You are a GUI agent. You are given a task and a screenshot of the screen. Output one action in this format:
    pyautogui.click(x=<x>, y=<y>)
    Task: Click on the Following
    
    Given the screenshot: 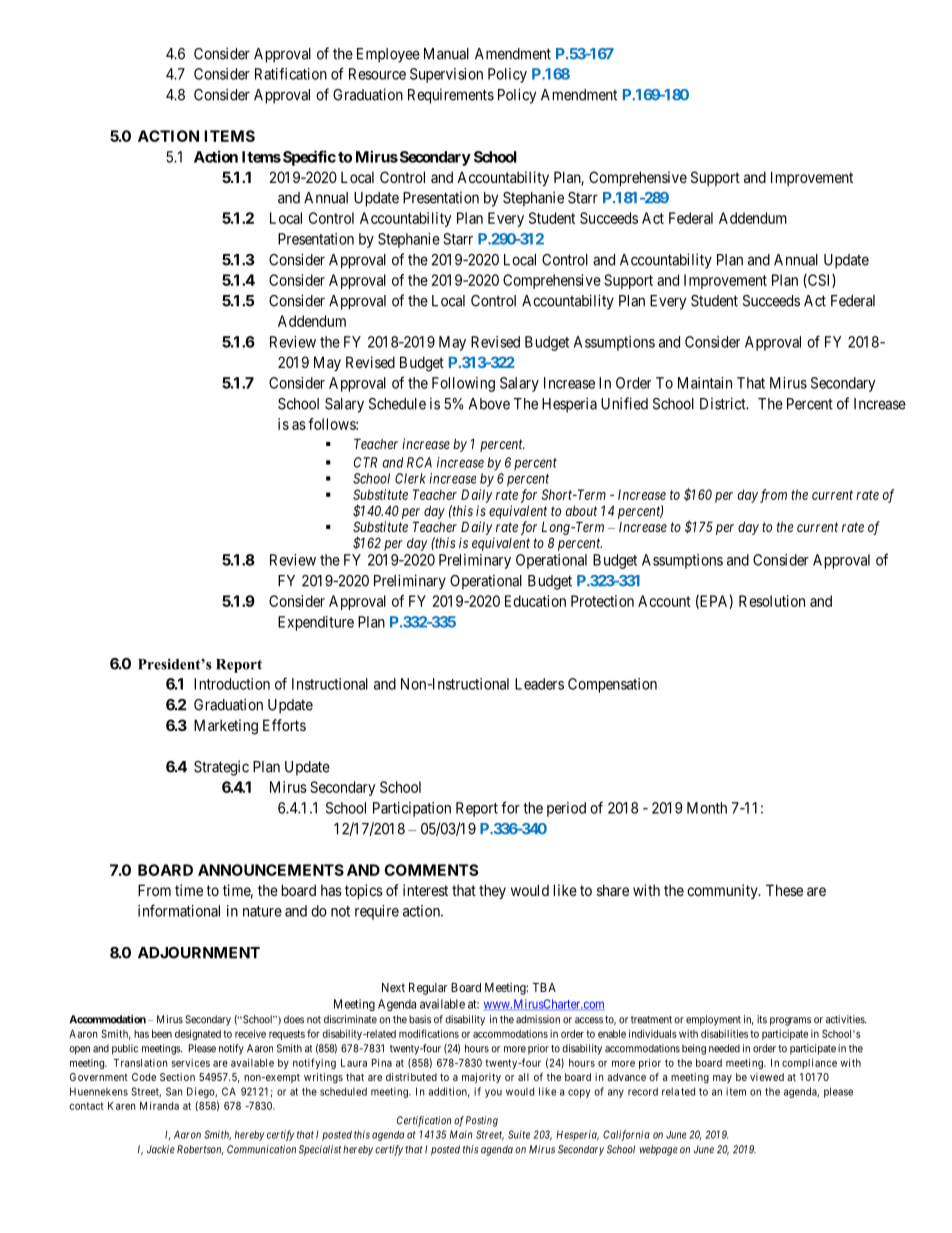 What is the action you would take?
    pyautogui.click(x=463, y=384)
